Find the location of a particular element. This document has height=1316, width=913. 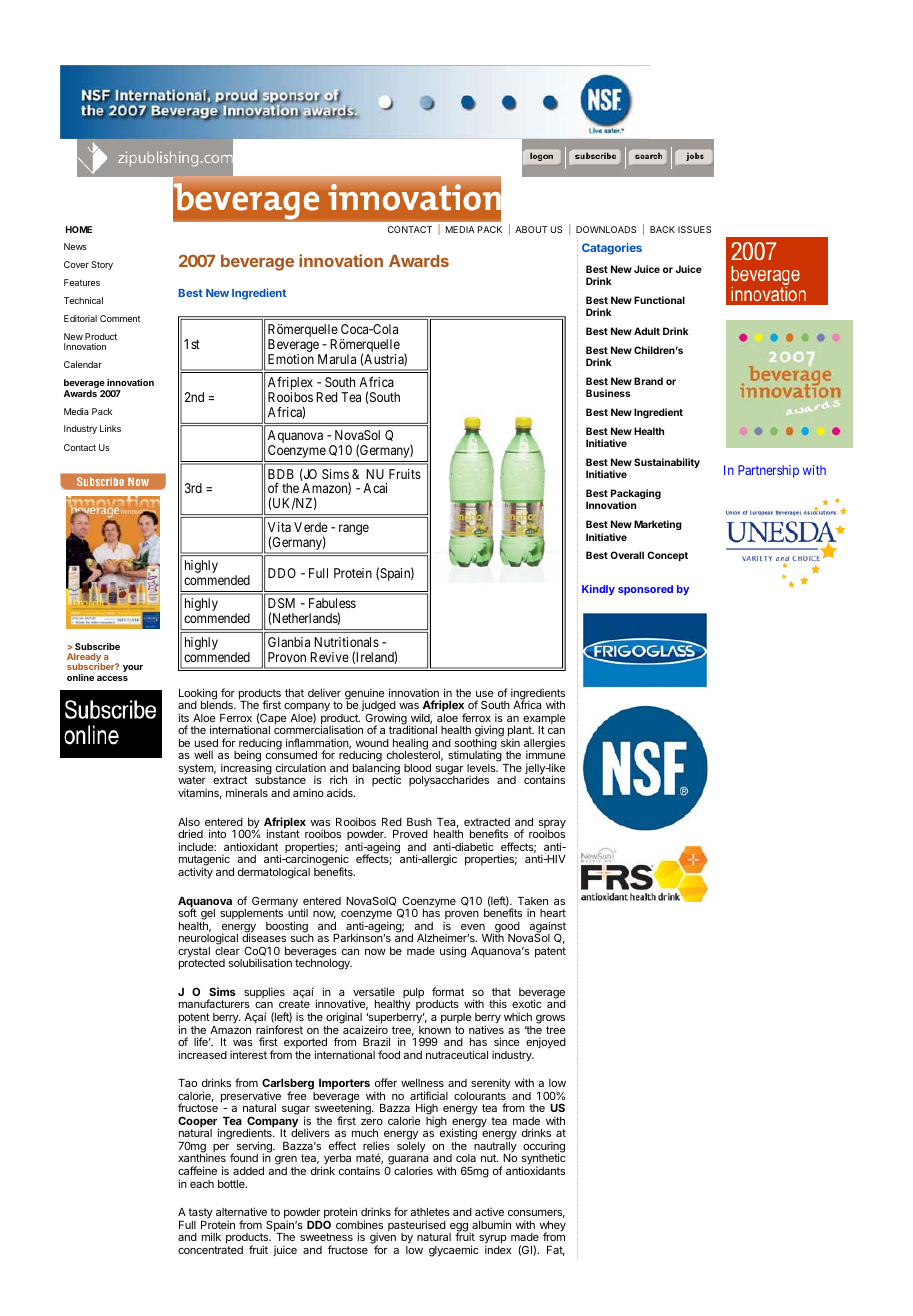

ISSUES is located at coordinates (694, 229).
